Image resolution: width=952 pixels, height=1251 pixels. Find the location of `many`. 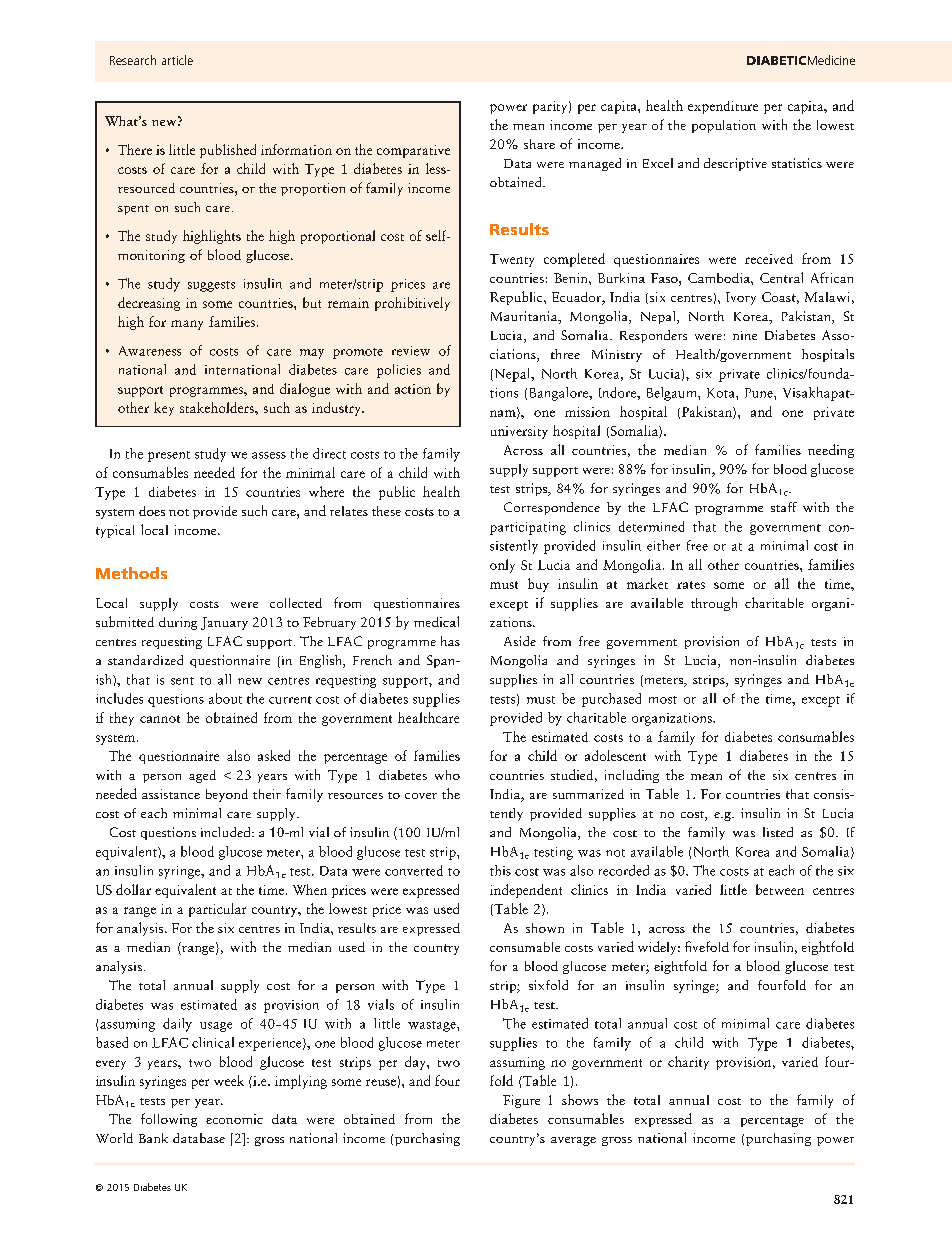

many is located at coordinates (187, 325).
